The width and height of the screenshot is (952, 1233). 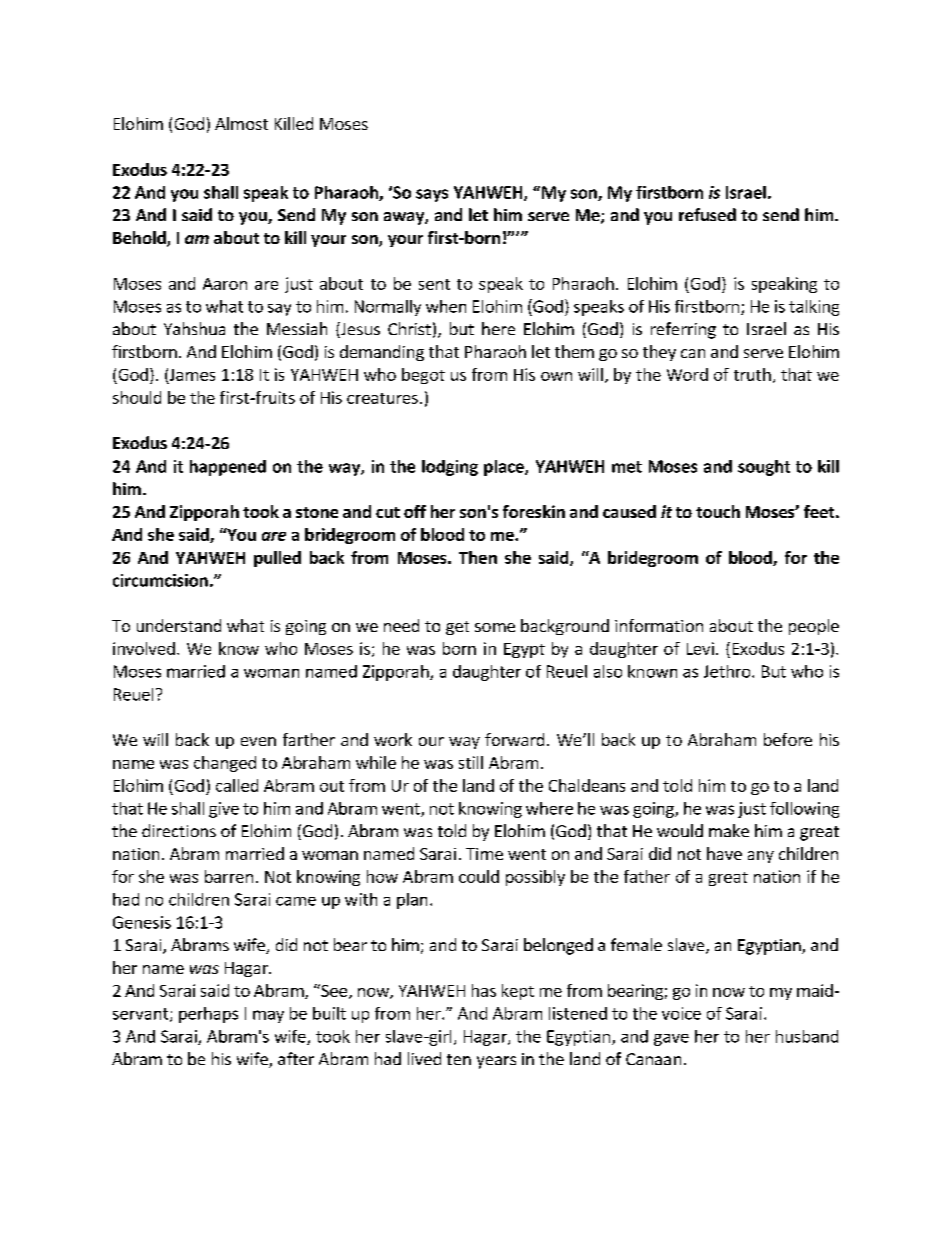 What do you see at coordinates (241, 123) in the screenshot?
I see `Almost` at bounding box center [241, 123].
